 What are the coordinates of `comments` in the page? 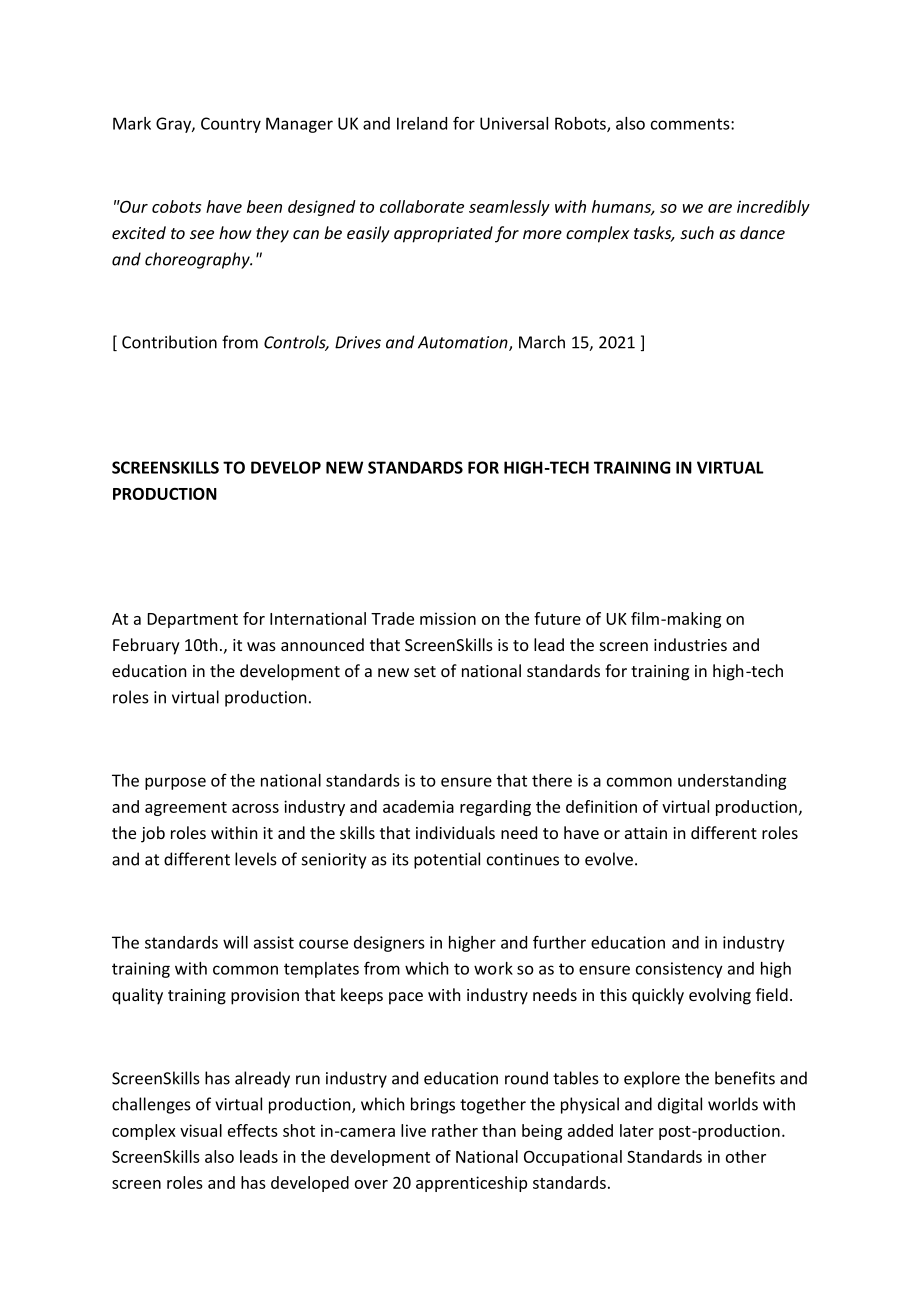 It's located at (691, 124).
